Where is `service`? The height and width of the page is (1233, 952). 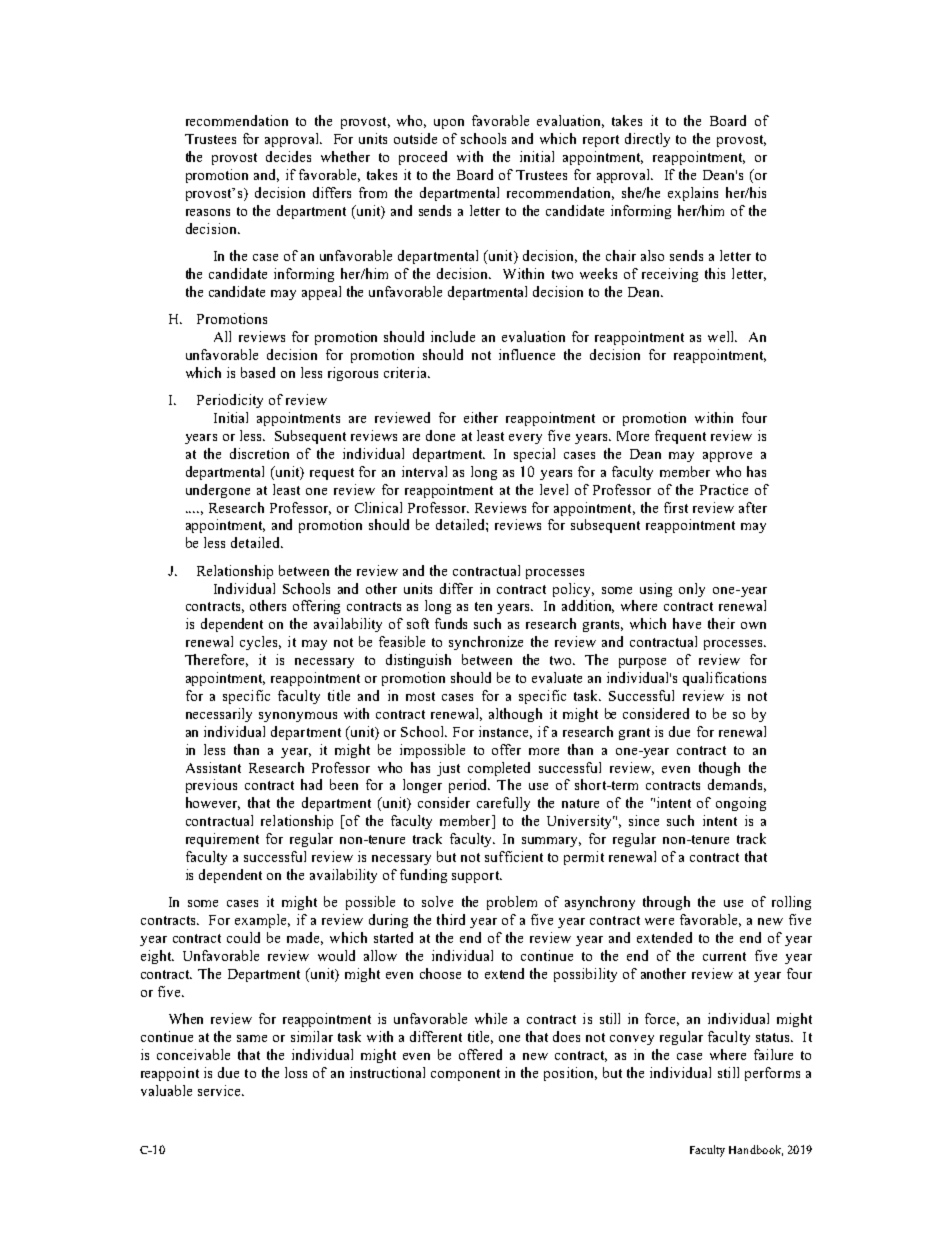 service is located at coordinates (220, 1090).
